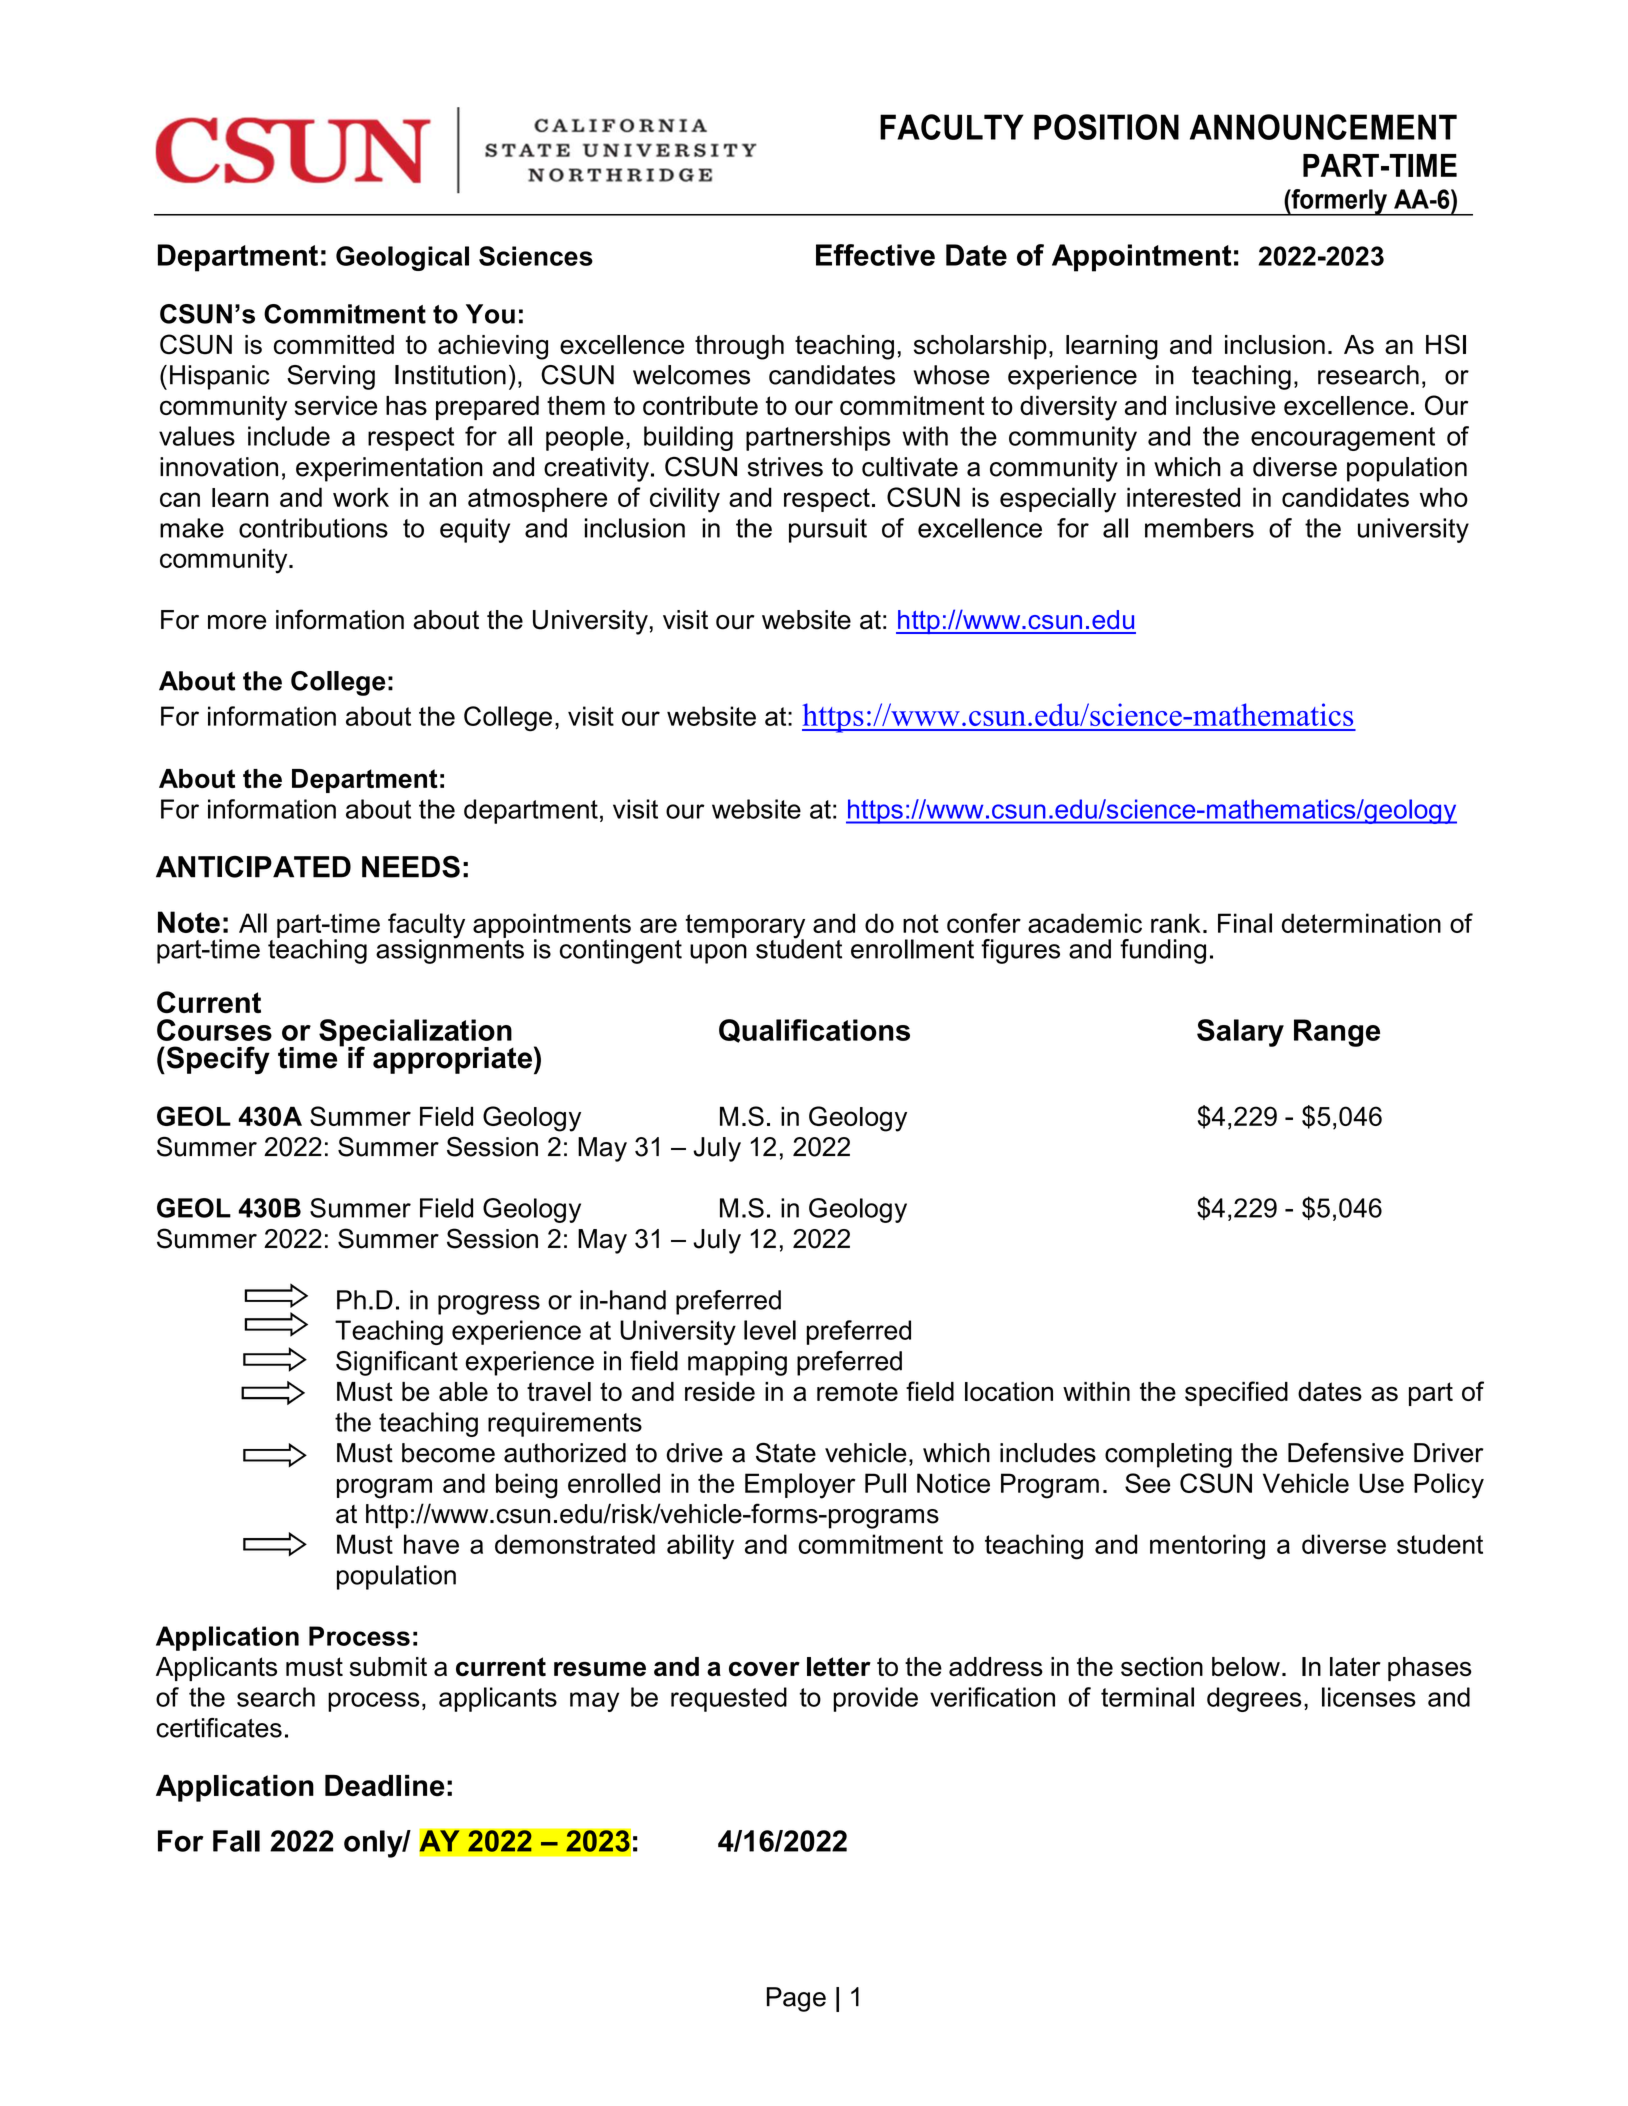 The image size is (1628, 2106). What do you see at coordinates (1323, 127) in the page?
I see `ANNOUNCEMENT` at bounding box center [1323, 127].
